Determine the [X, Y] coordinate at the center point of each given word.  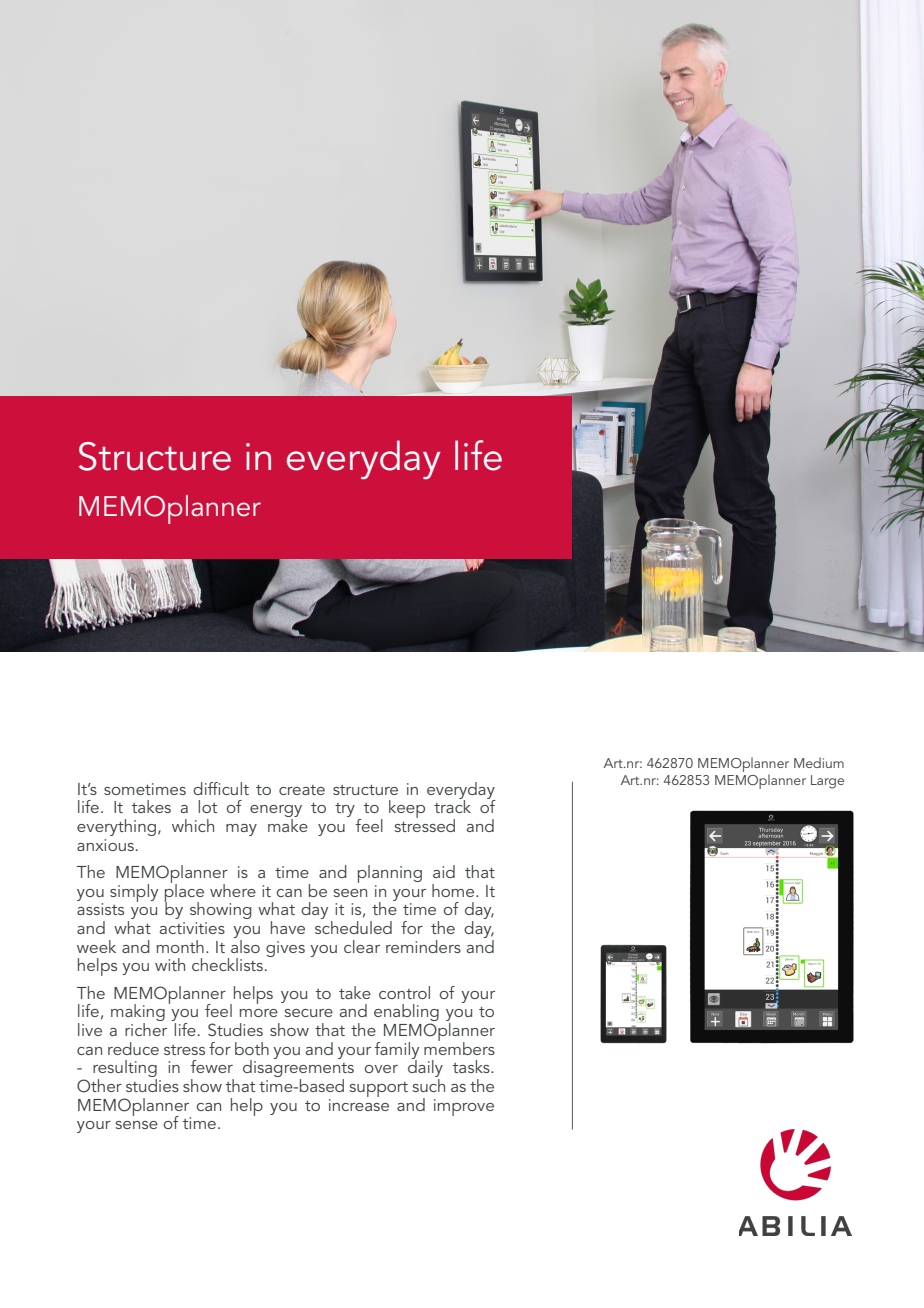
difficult [221, 788]
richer [146, 1029]
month [180, 946]
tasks [472, 1066]
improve [464, 1107]
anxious [107, 845]
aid [444, 871]
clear [362, 946]
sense [137, 1125]
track [452, 805]
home [454, 890]
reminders [423, 946]
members [459, 1047]
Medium [819, 762]
